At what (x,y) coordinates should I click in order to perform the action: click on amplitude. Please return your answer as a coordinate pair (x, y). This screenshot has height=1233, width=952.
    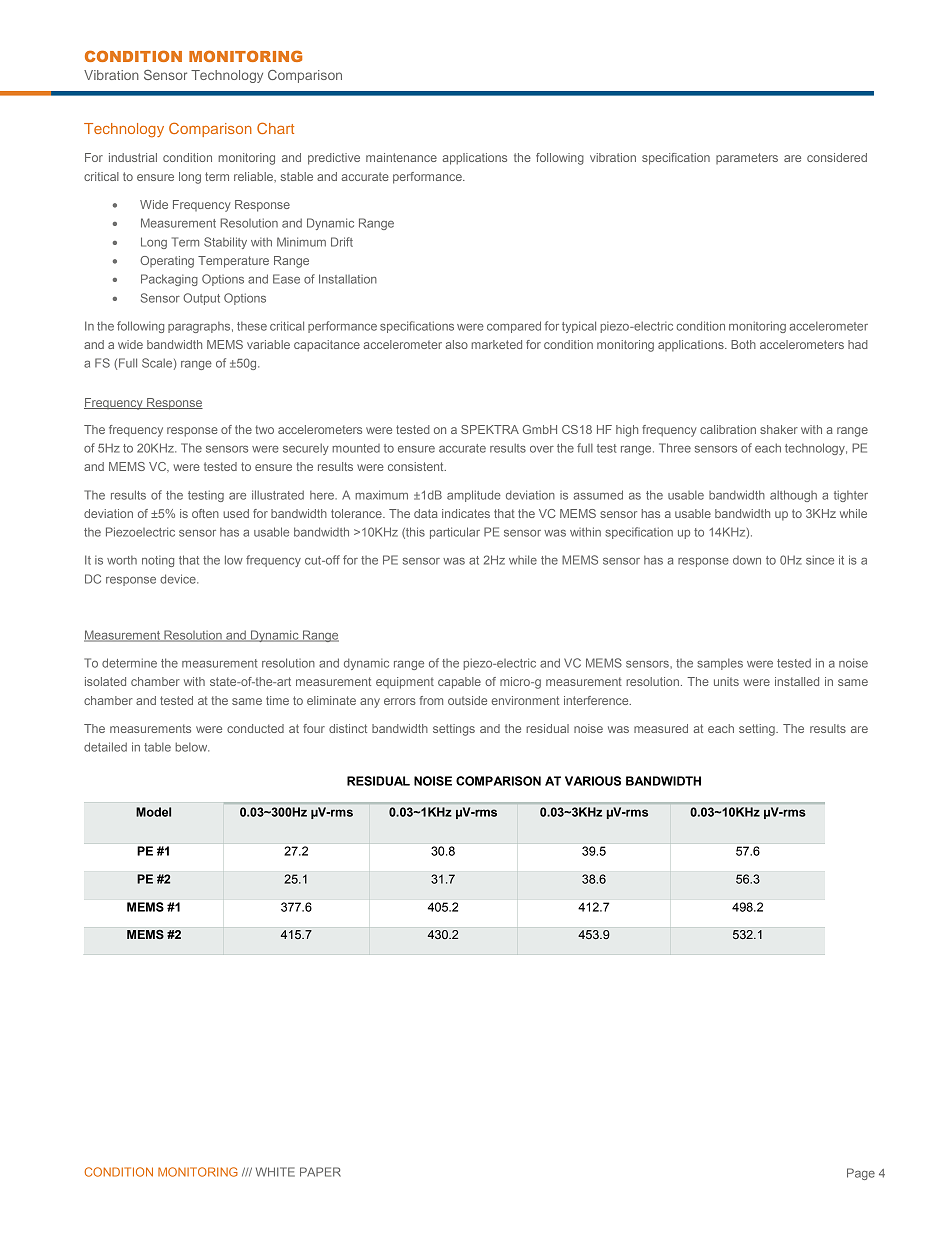
    Looking at the image, I should click on (474, 496).
